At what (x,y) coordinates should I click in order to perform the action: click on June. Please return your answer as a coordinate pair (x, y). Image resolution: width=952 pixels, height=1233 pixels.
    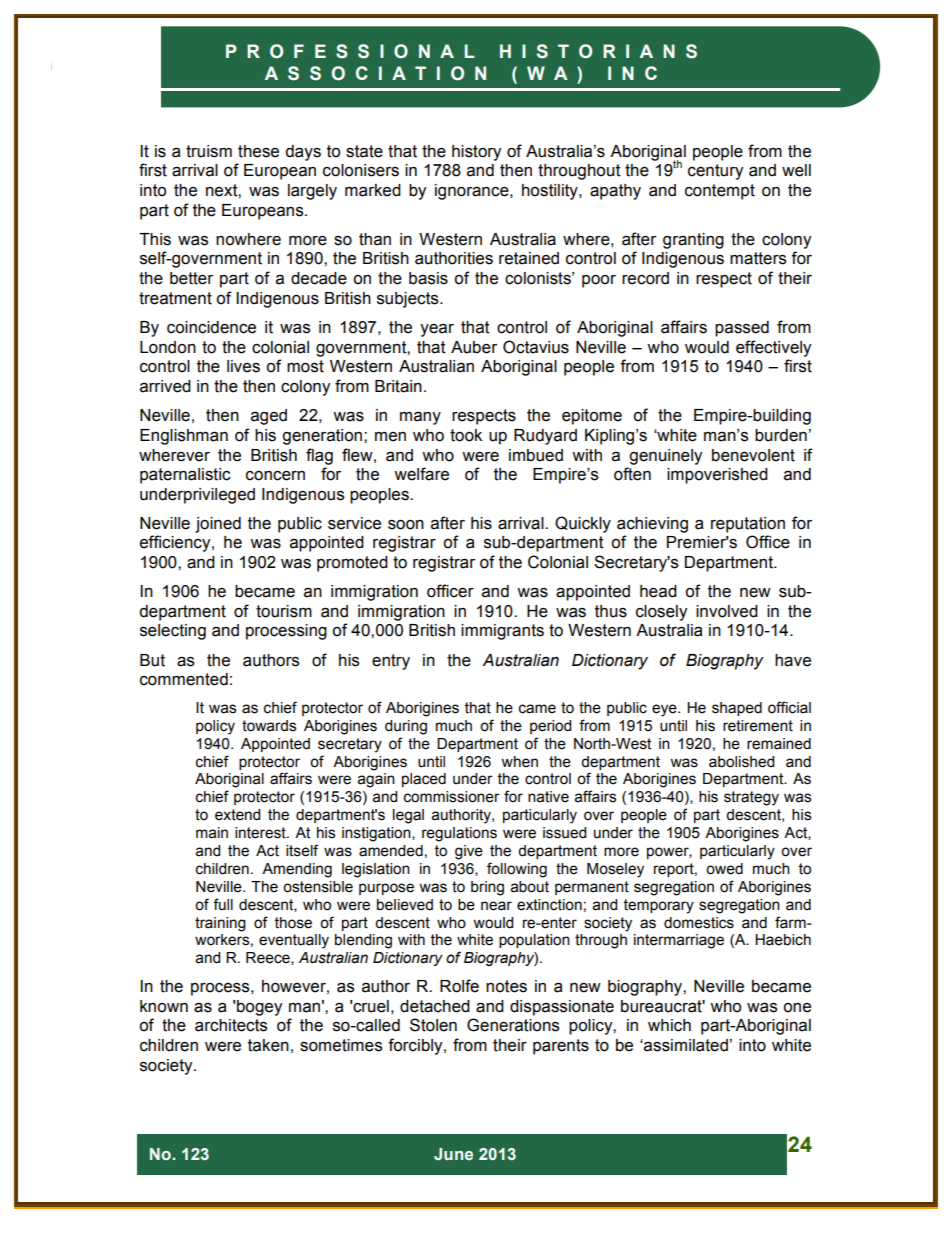
    Looking at the image, I should click on (453, 1154).
